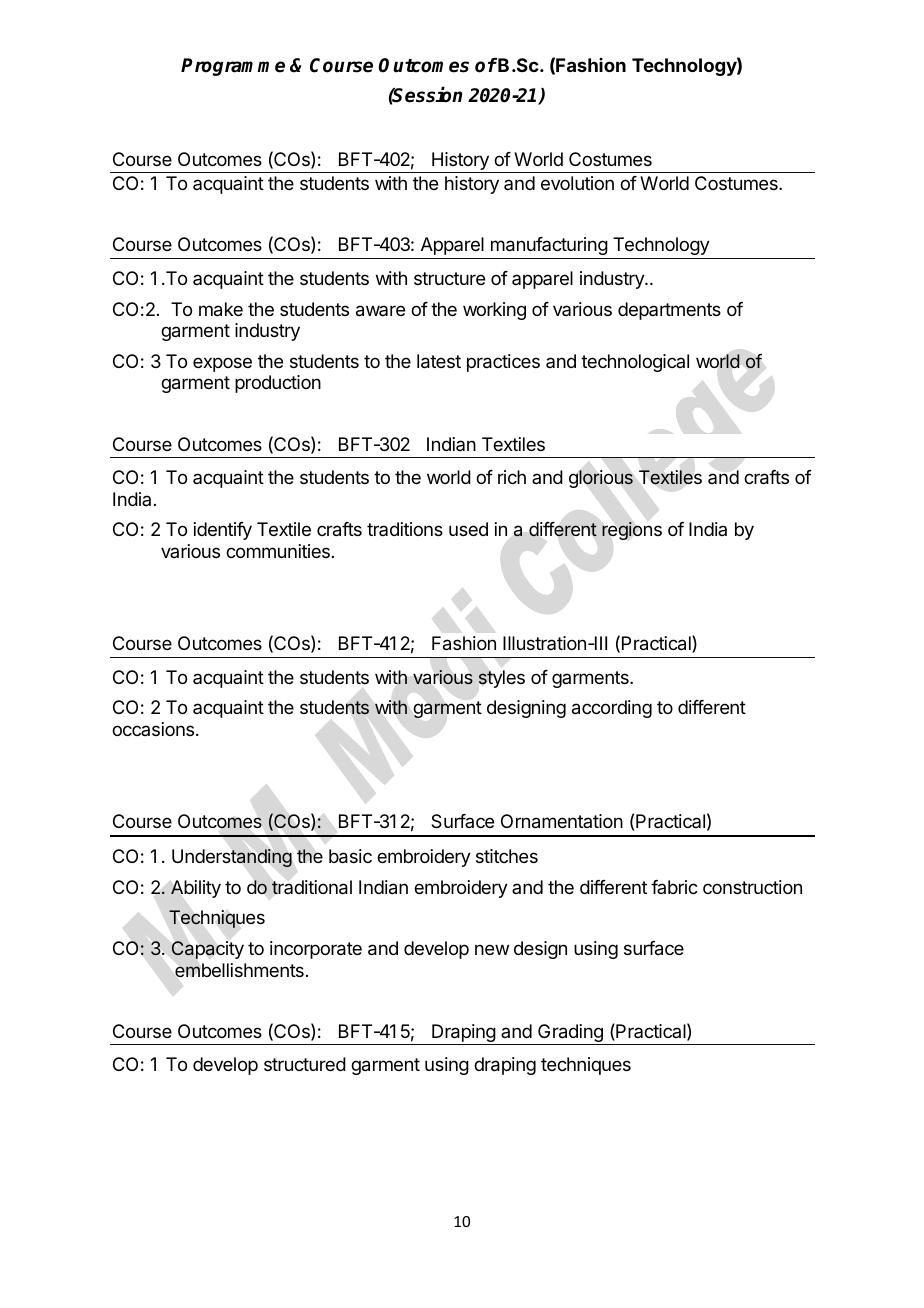  I want to click on identify, so click(223, 531).
